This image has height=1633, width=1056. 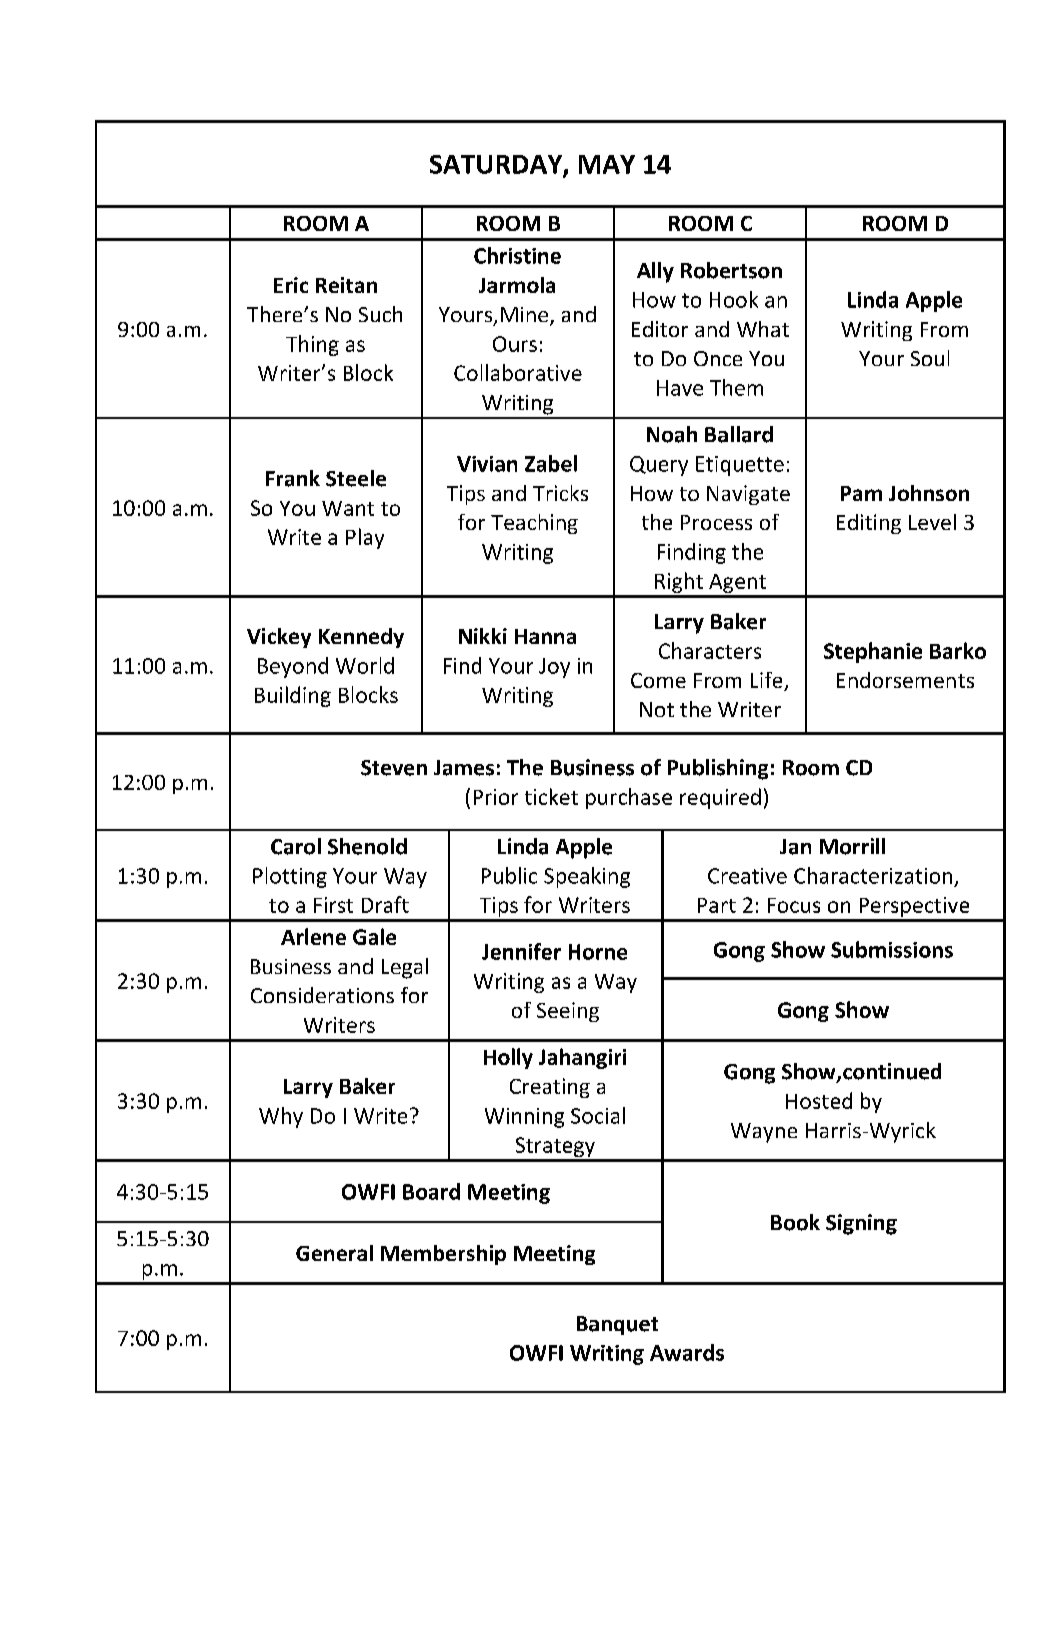 What do you see at coordinates (607, 164) in the image?
I see `MAY` at bounding box center [607, 164].
